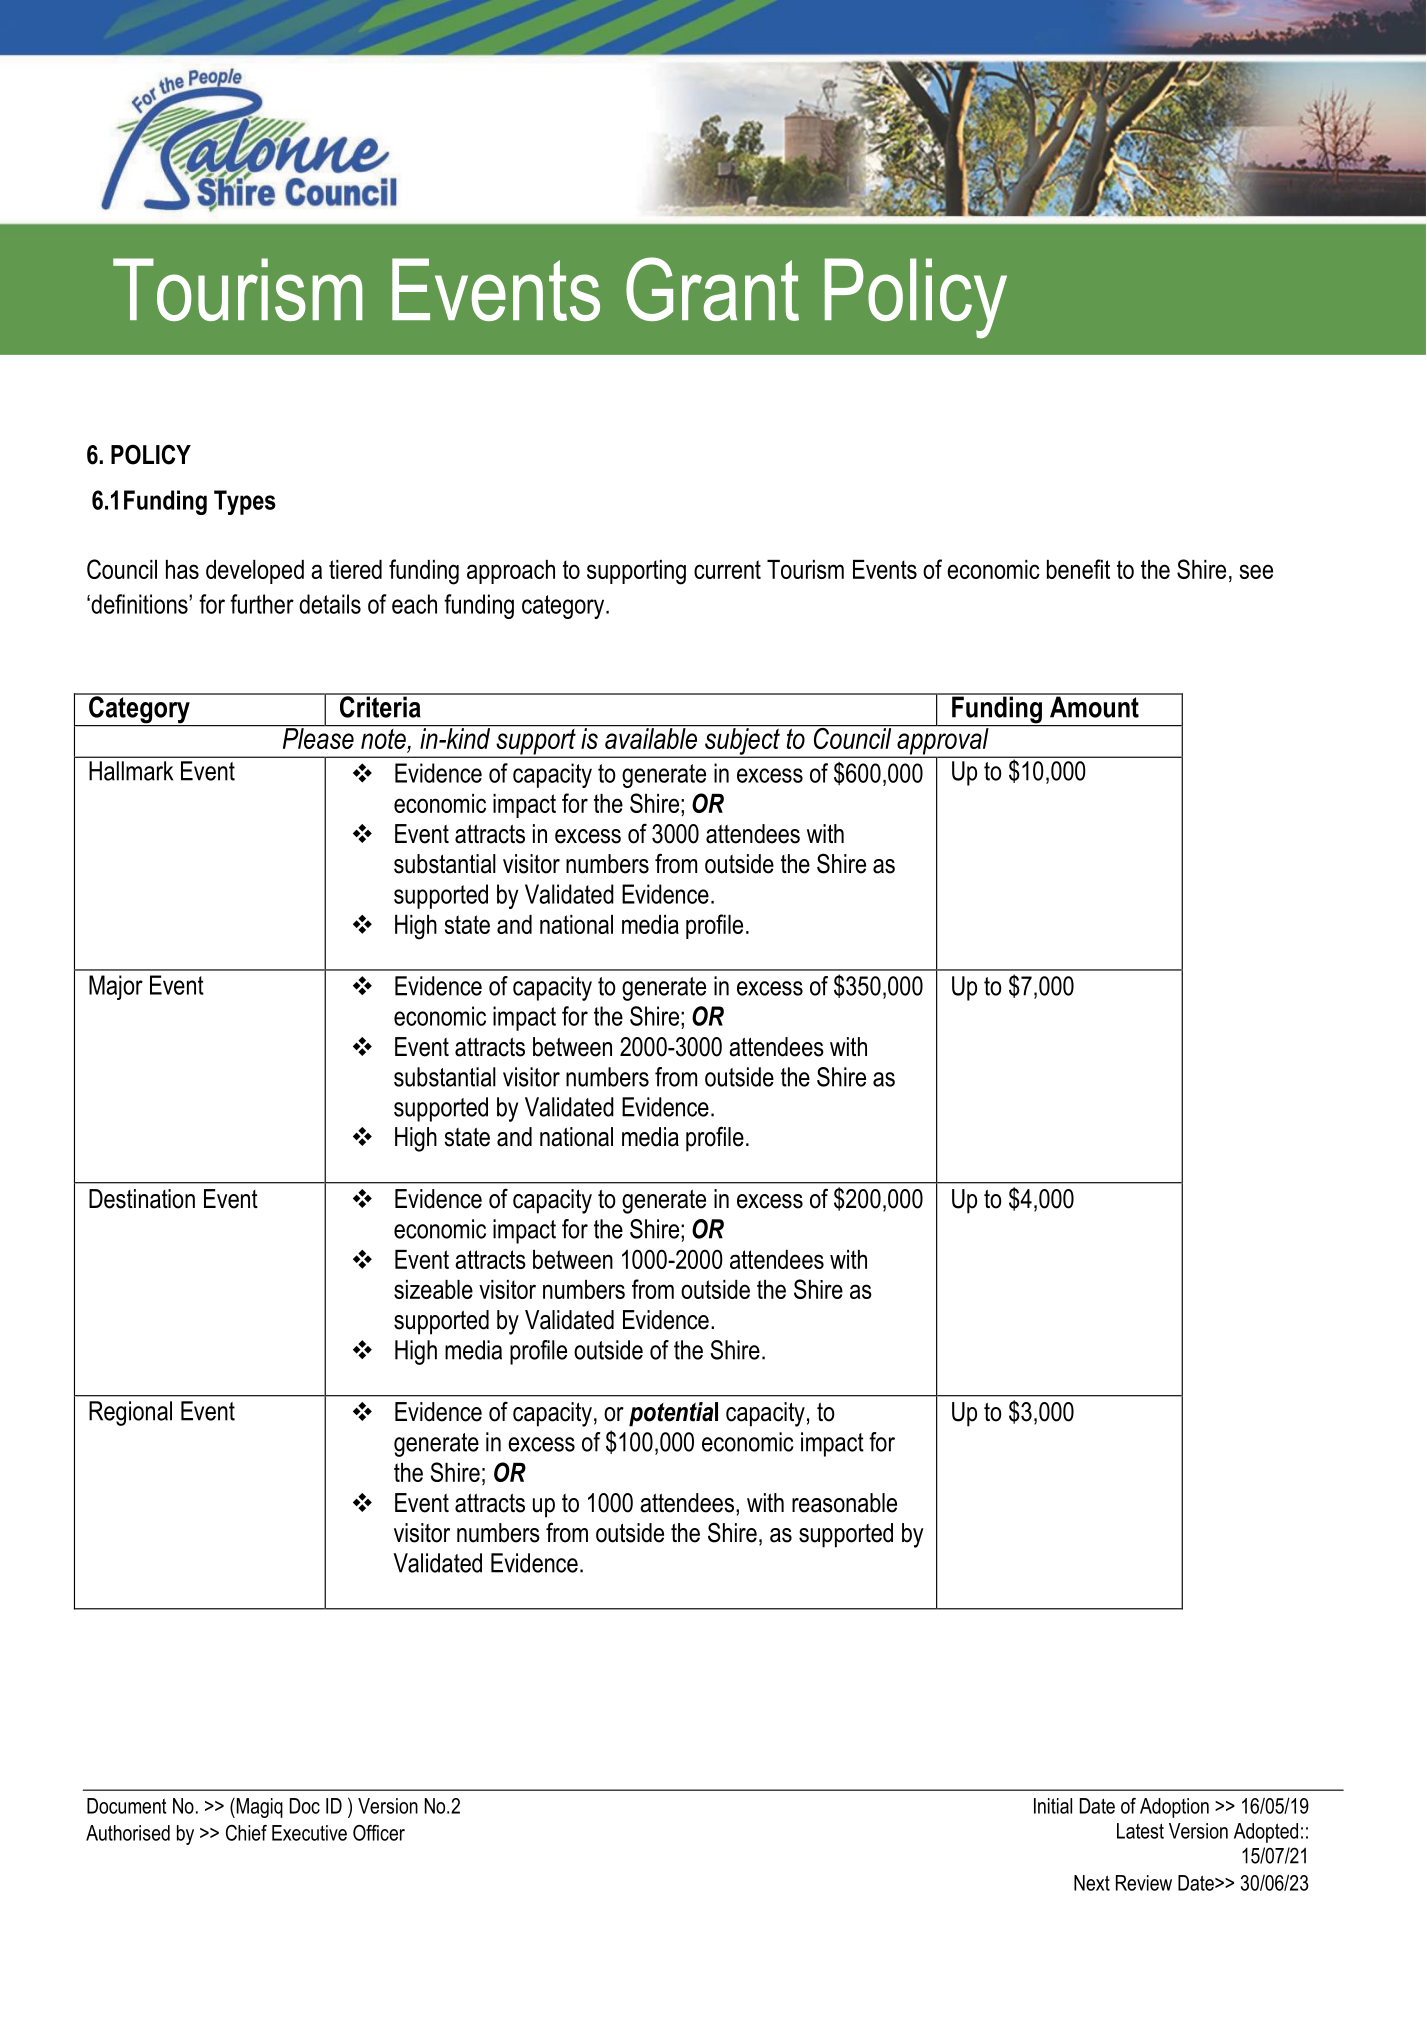  What do you see at coordinates (651, 737) in the screenshot?
I see `available` at bounding box center [651, 737].
